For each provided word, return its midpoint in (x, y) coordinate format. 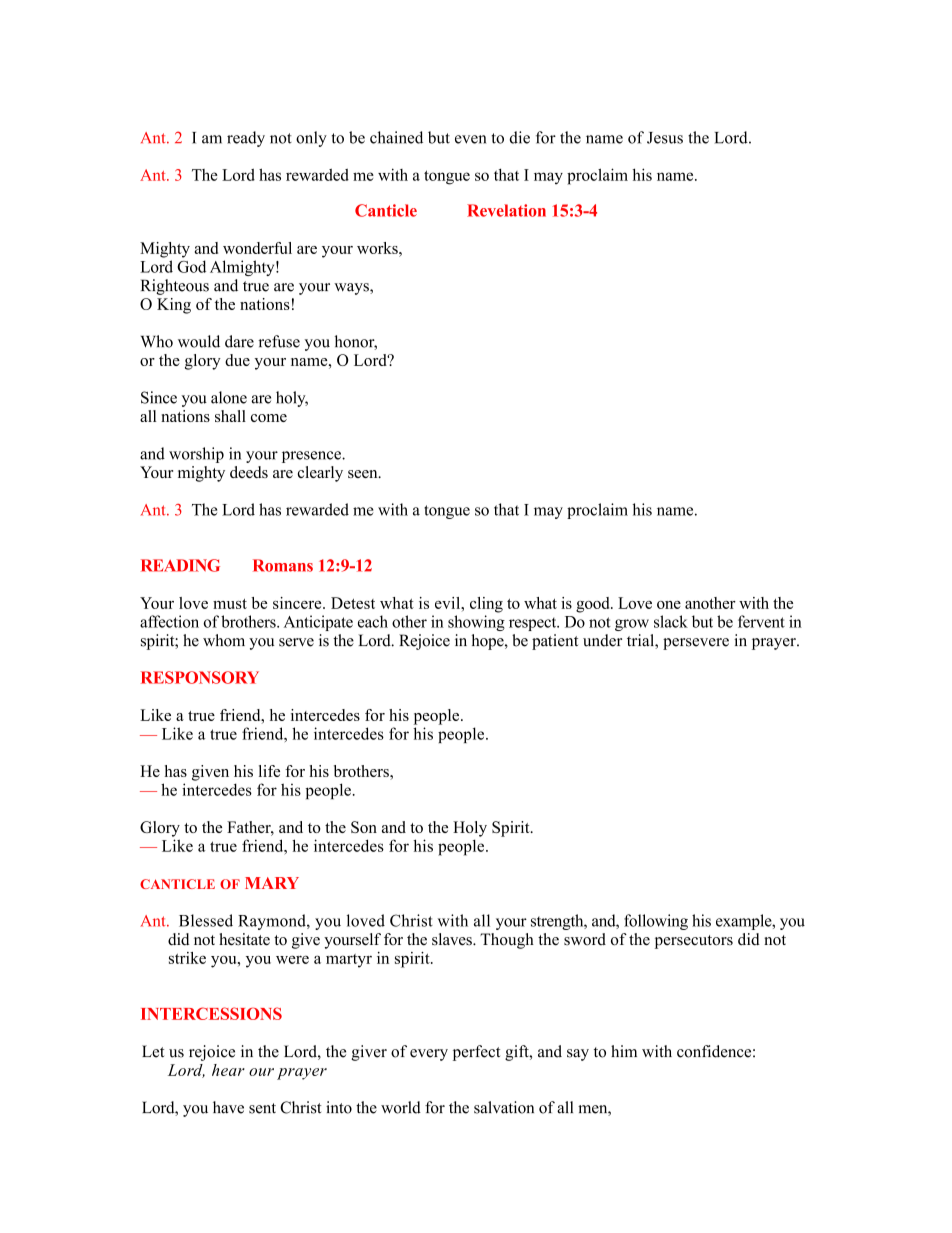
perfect (476, 1053)
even (470, 139)
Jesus (665, 138)
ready (246, 139)
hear (228, 1070)
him (624, 1051)
